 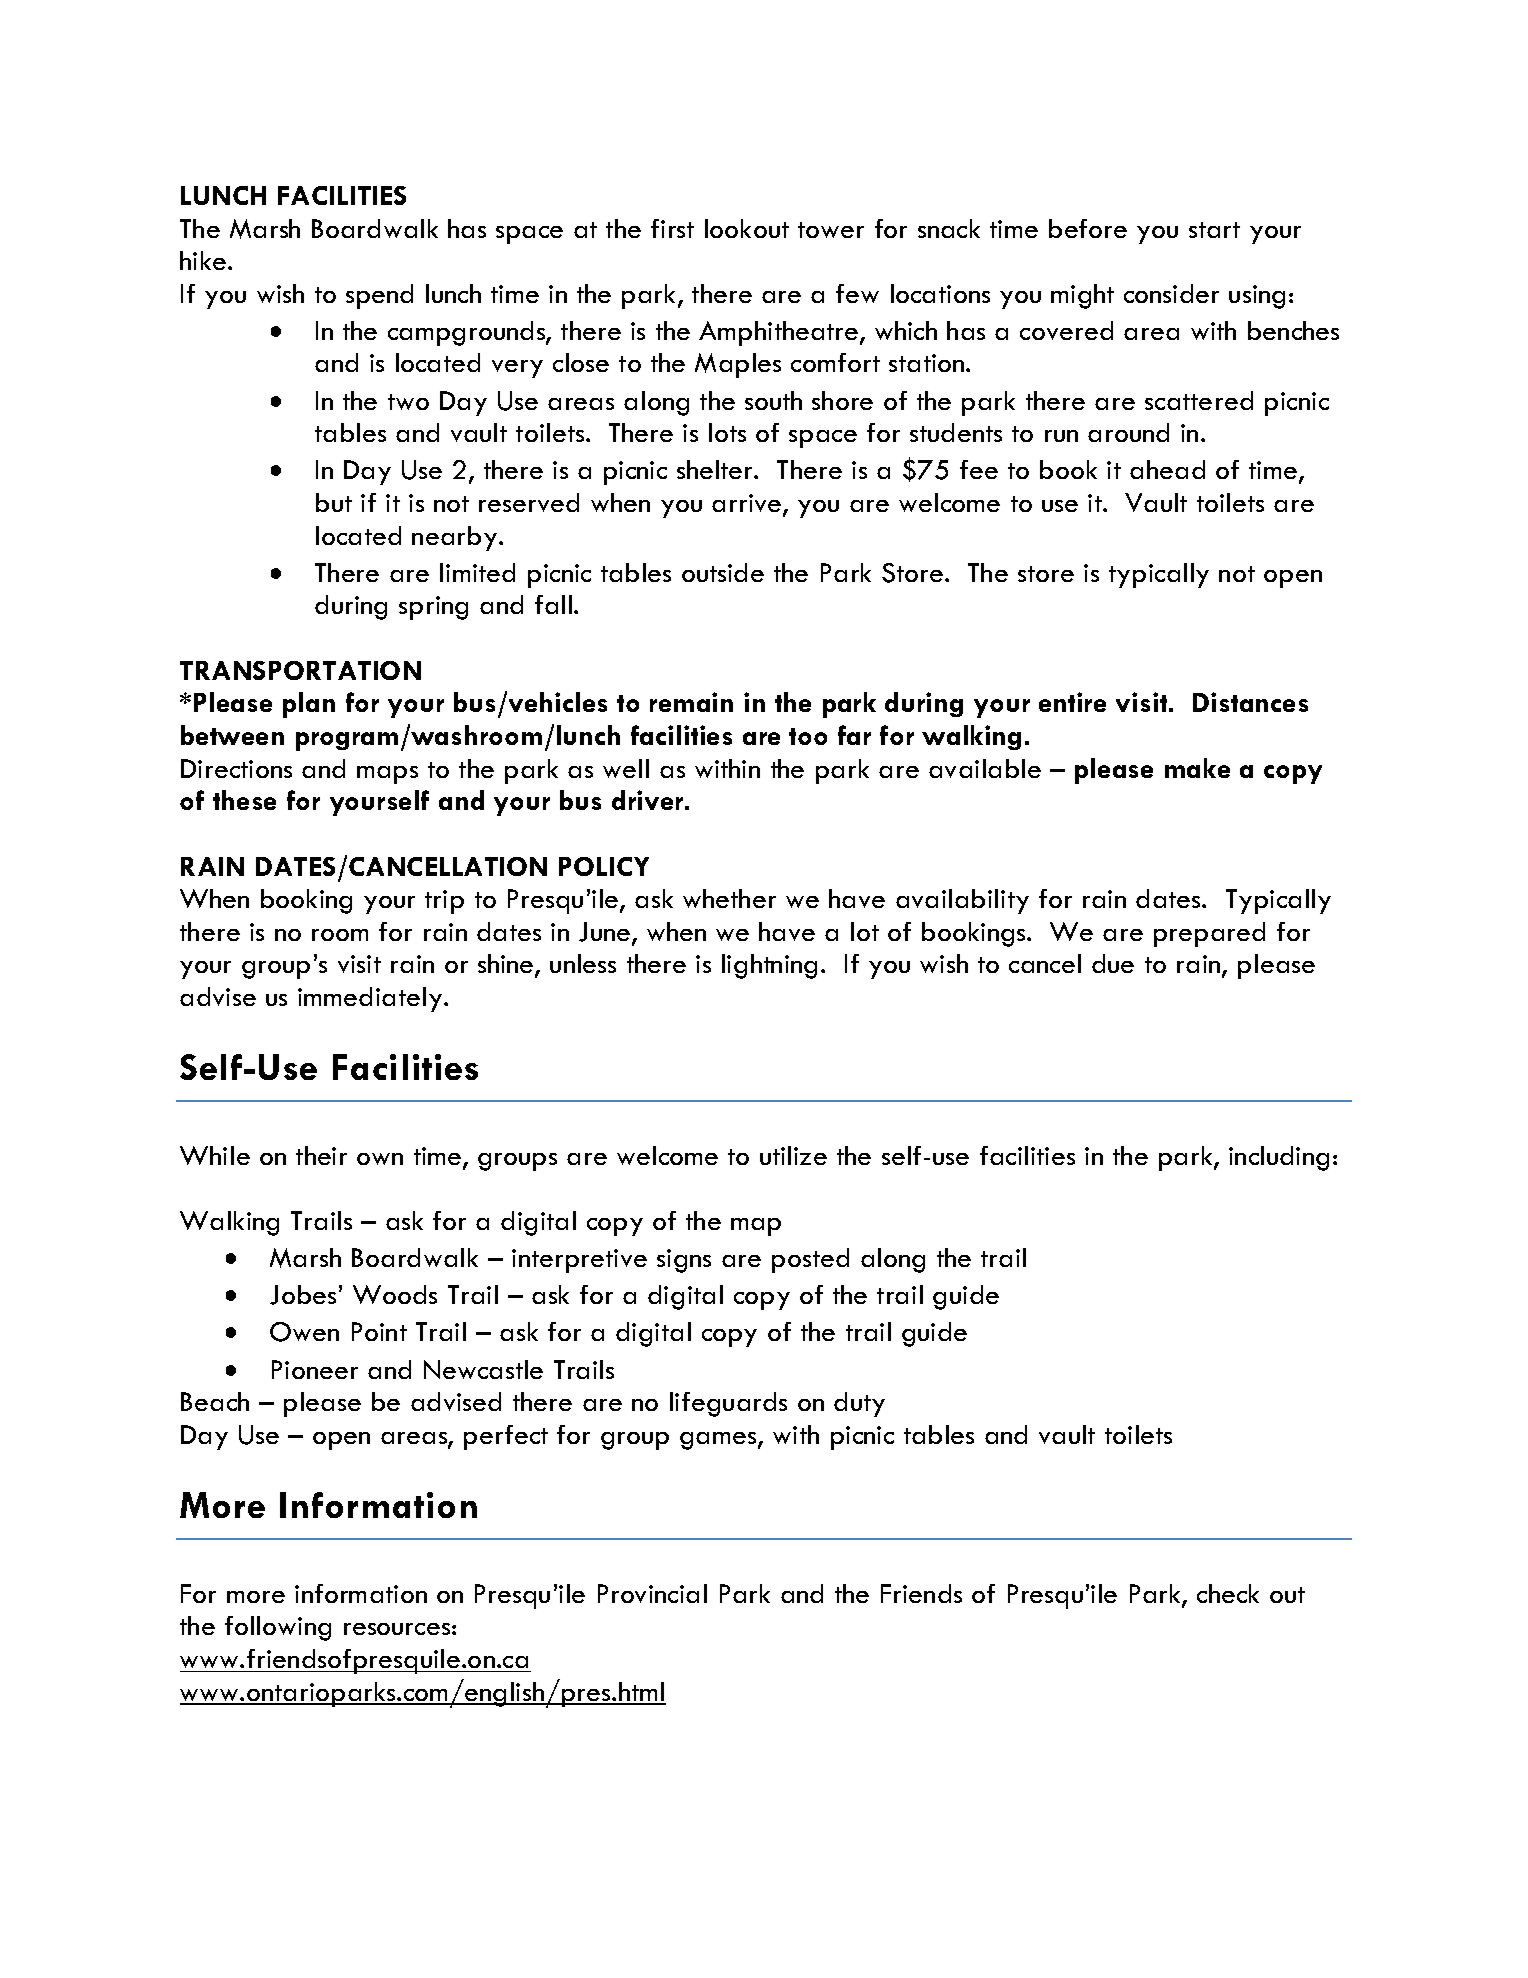 I want to click on Distances, so click(x=1250, y=702).
